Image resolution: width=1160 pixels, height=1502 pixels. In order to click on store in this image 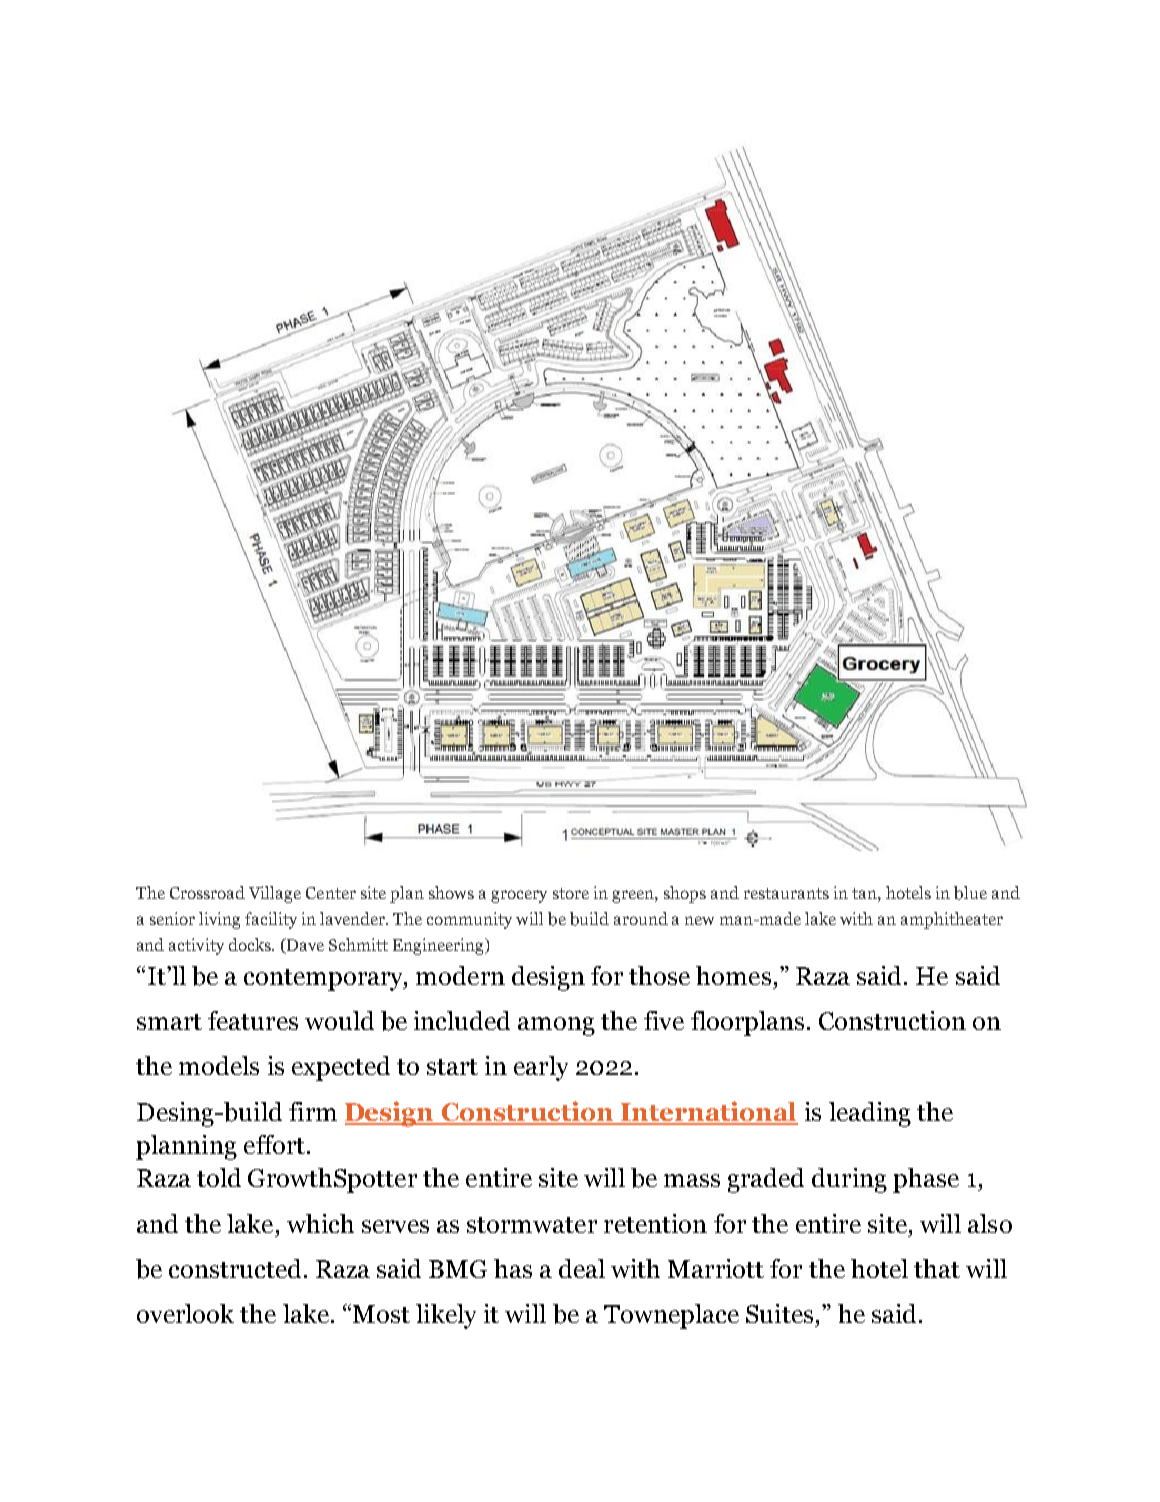, I will do `click(571, 893)`.
